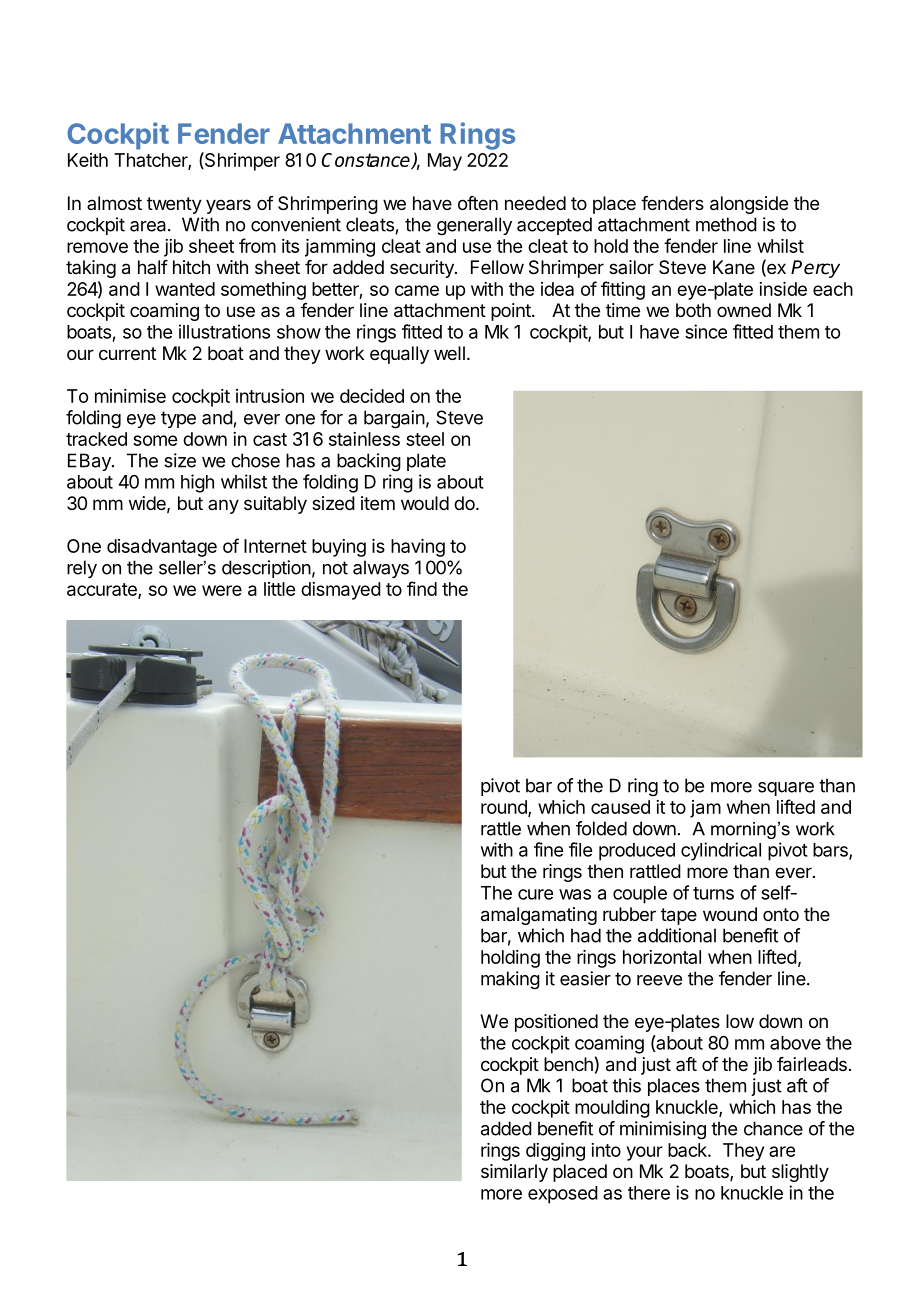  What do you see at coordinates (749, 205) in the image?
I see `alongside` at bounding box center [749, 205].
